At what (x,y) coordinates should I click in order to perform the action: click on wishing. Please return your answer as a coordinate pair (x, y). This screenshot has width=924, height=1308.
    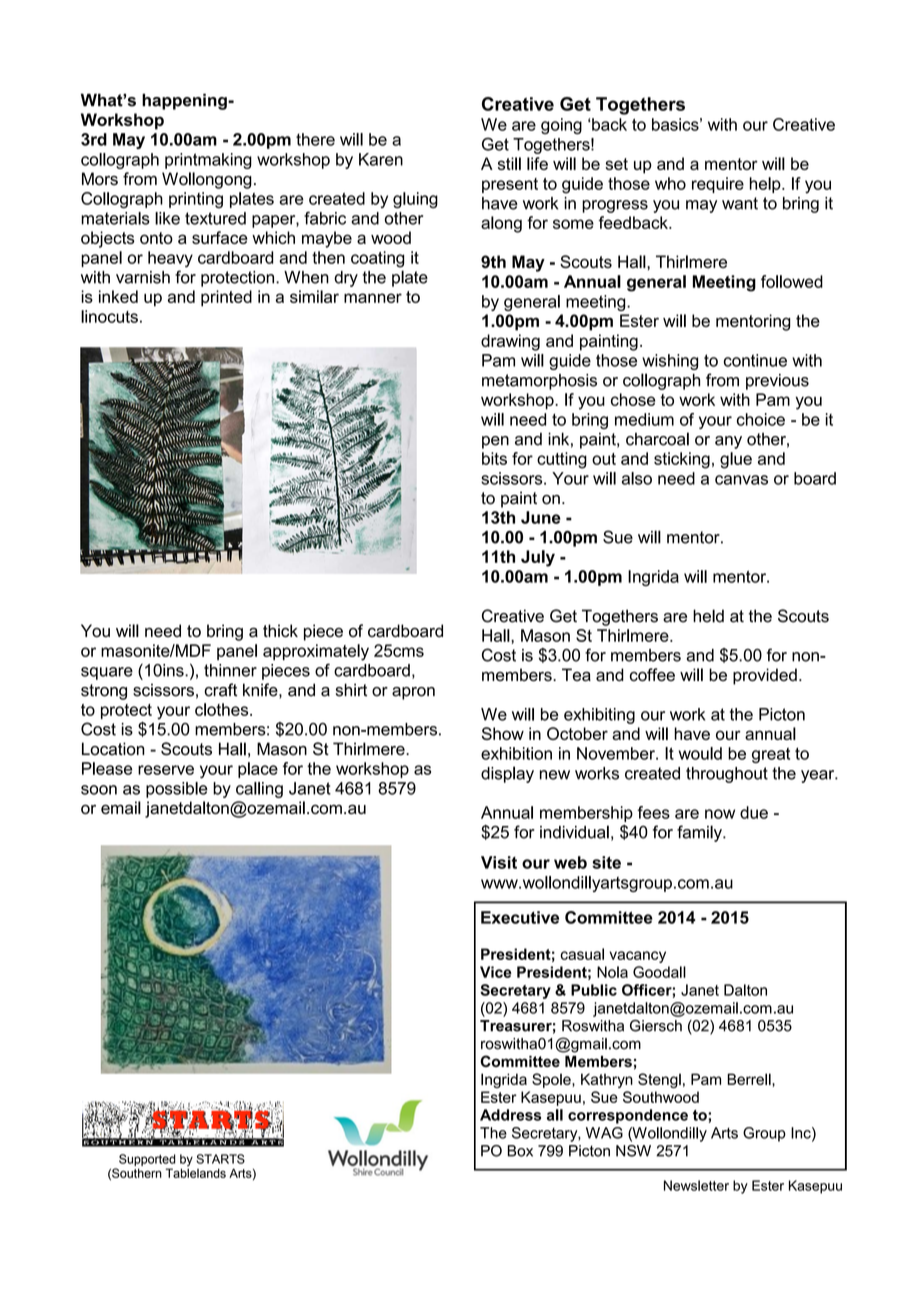
    Looking at the image, I should click on (670, 362).
